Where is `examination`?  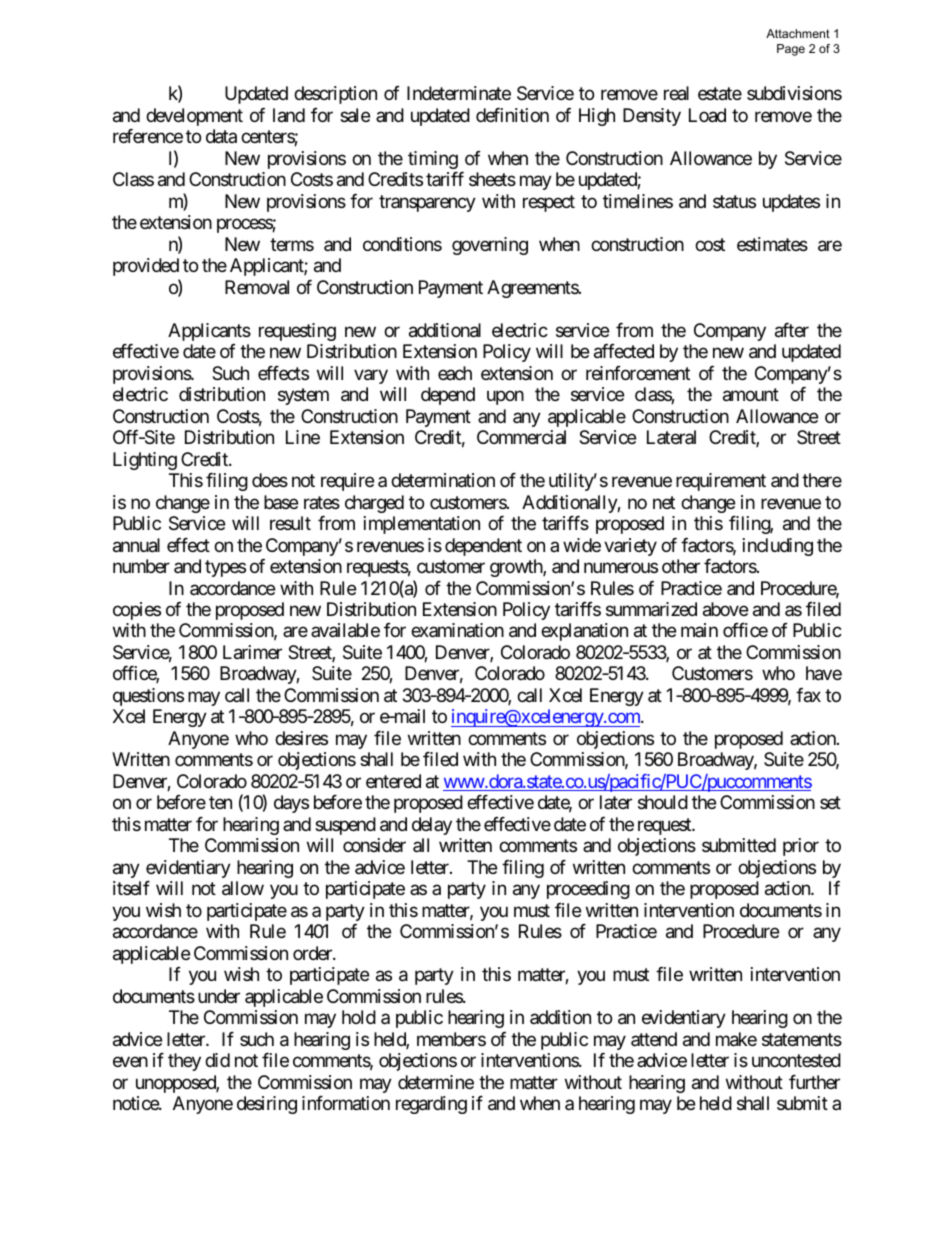 examination is located at coordinates (457, 630).
